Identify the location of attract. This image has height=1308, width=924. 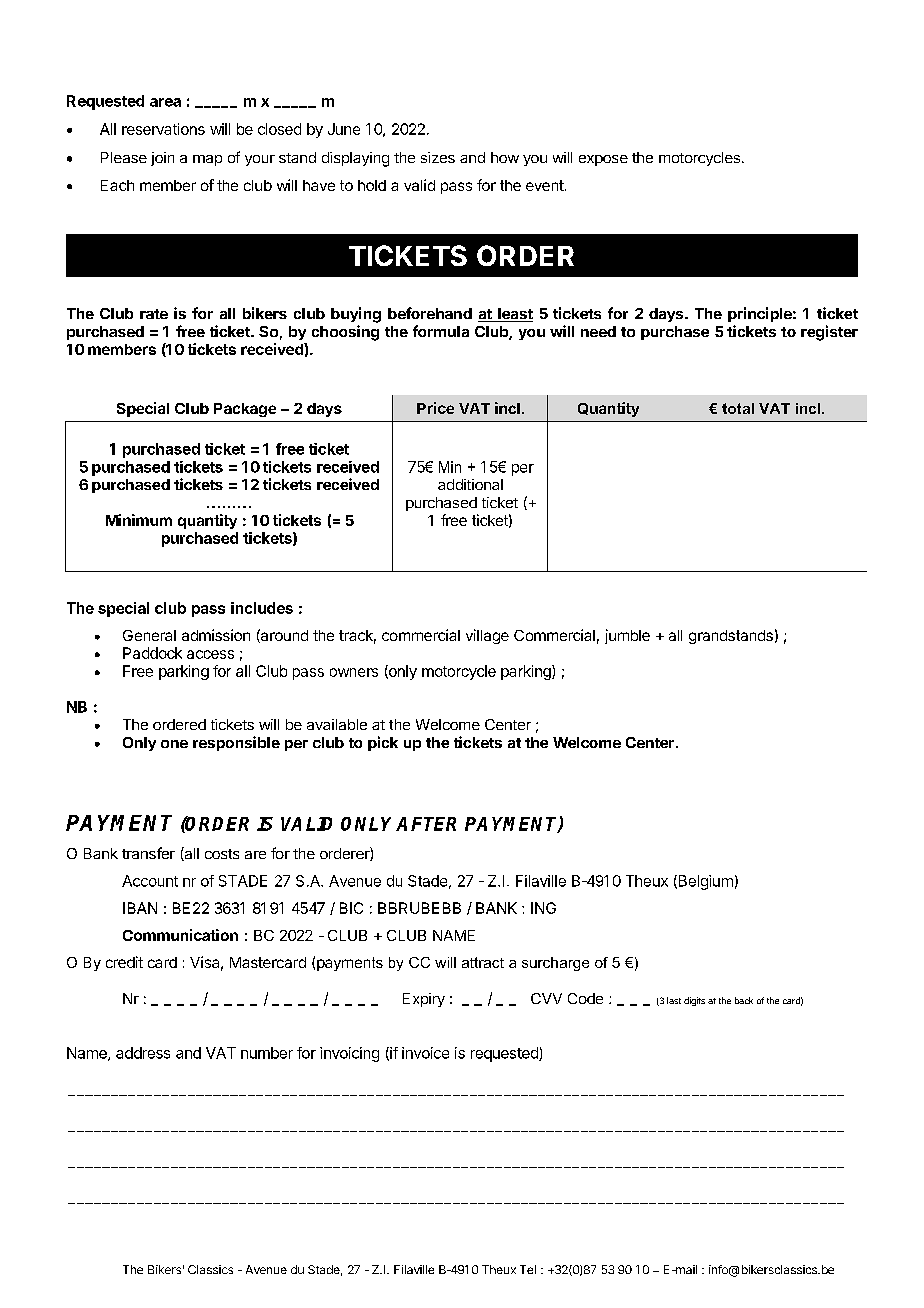
(483, 962).
